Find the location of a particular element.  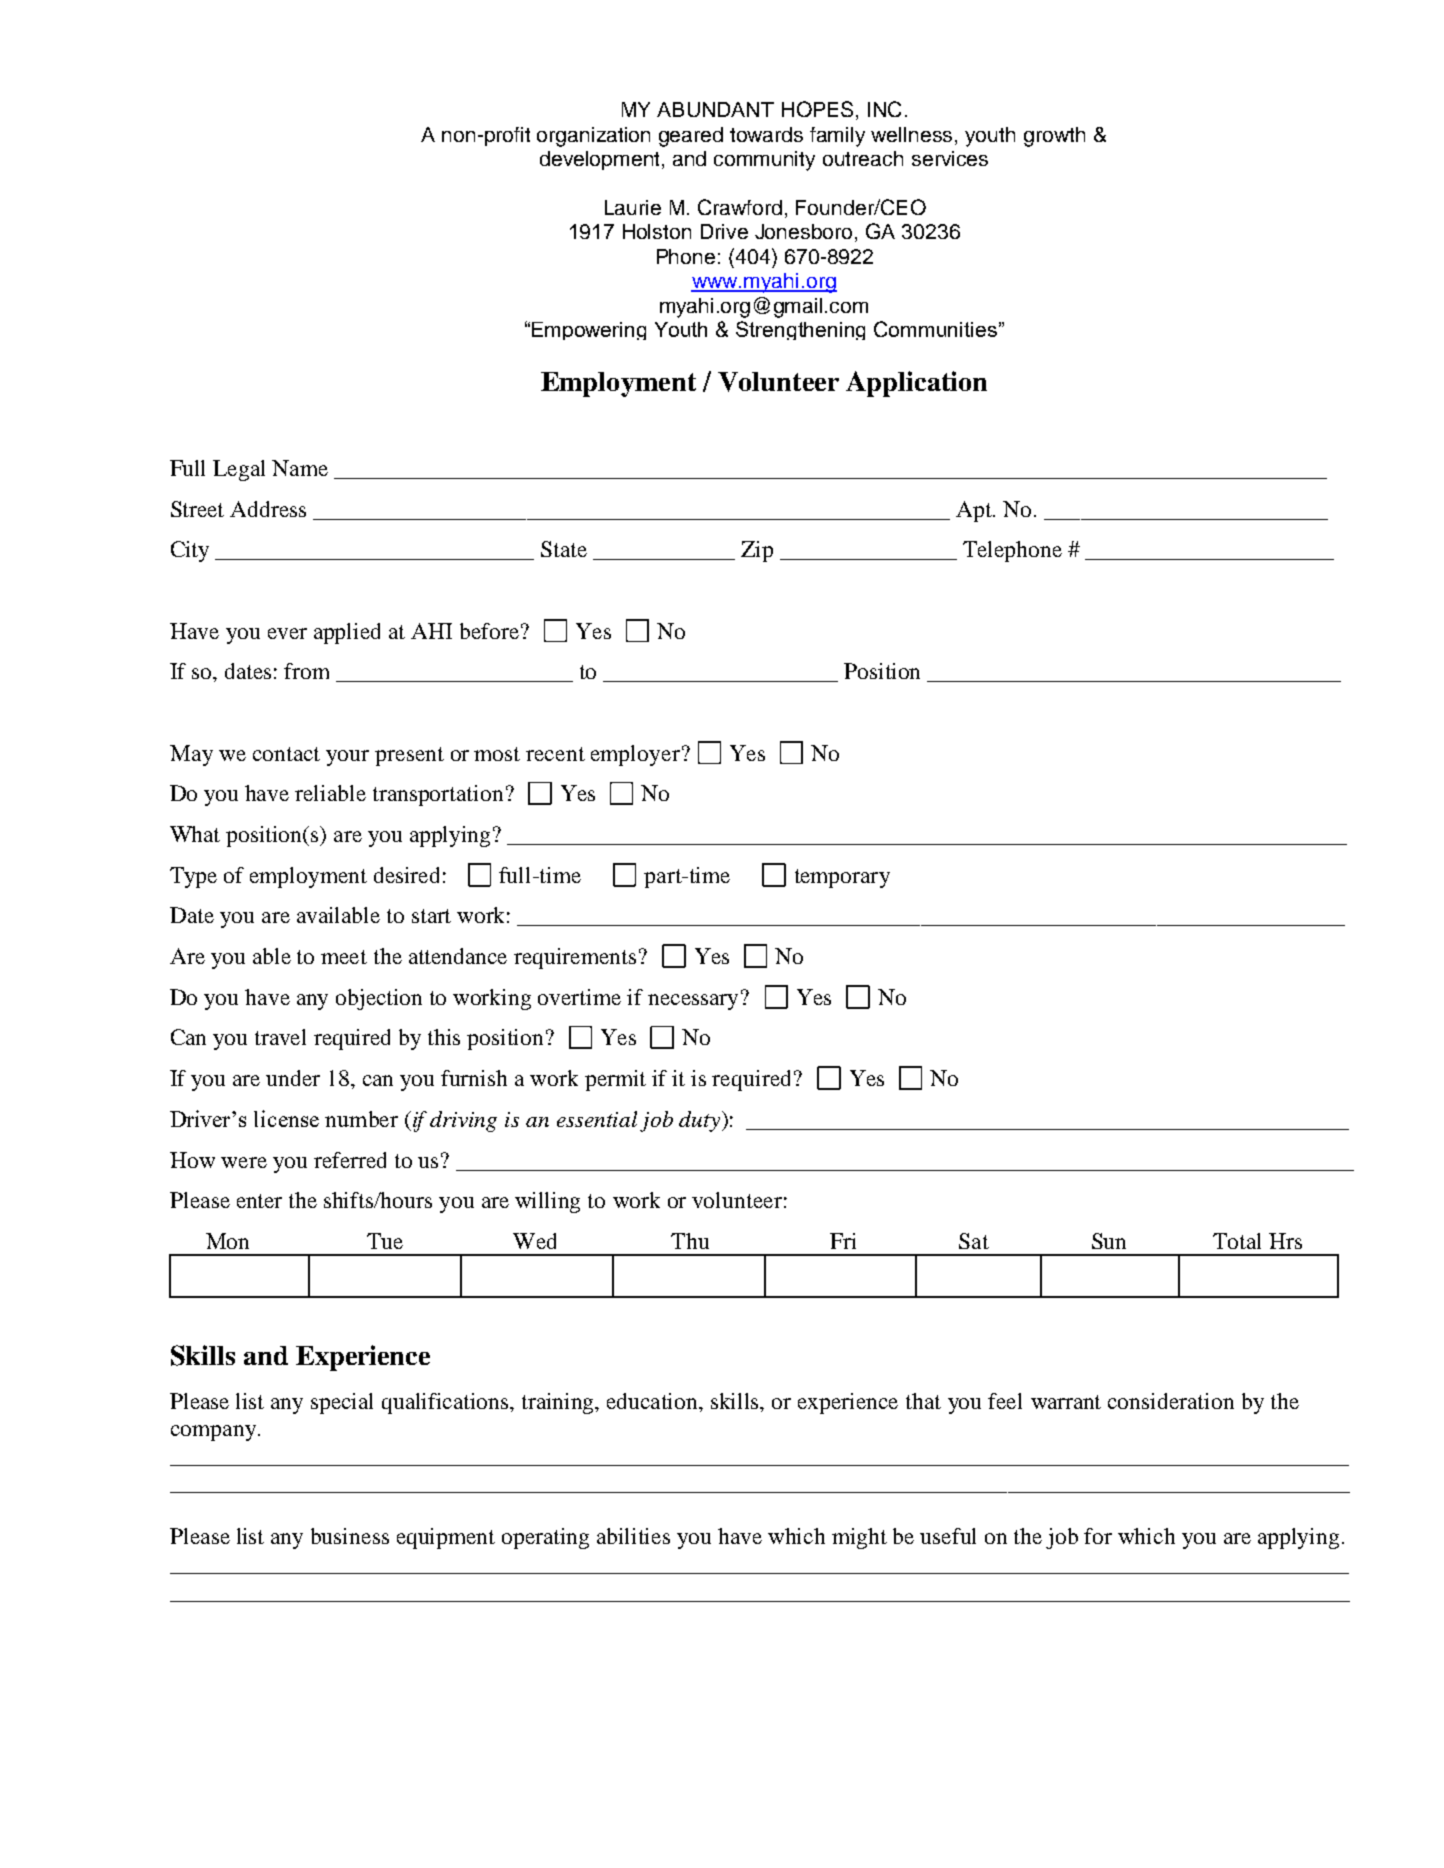

community is located at coordinates (764, 161).
